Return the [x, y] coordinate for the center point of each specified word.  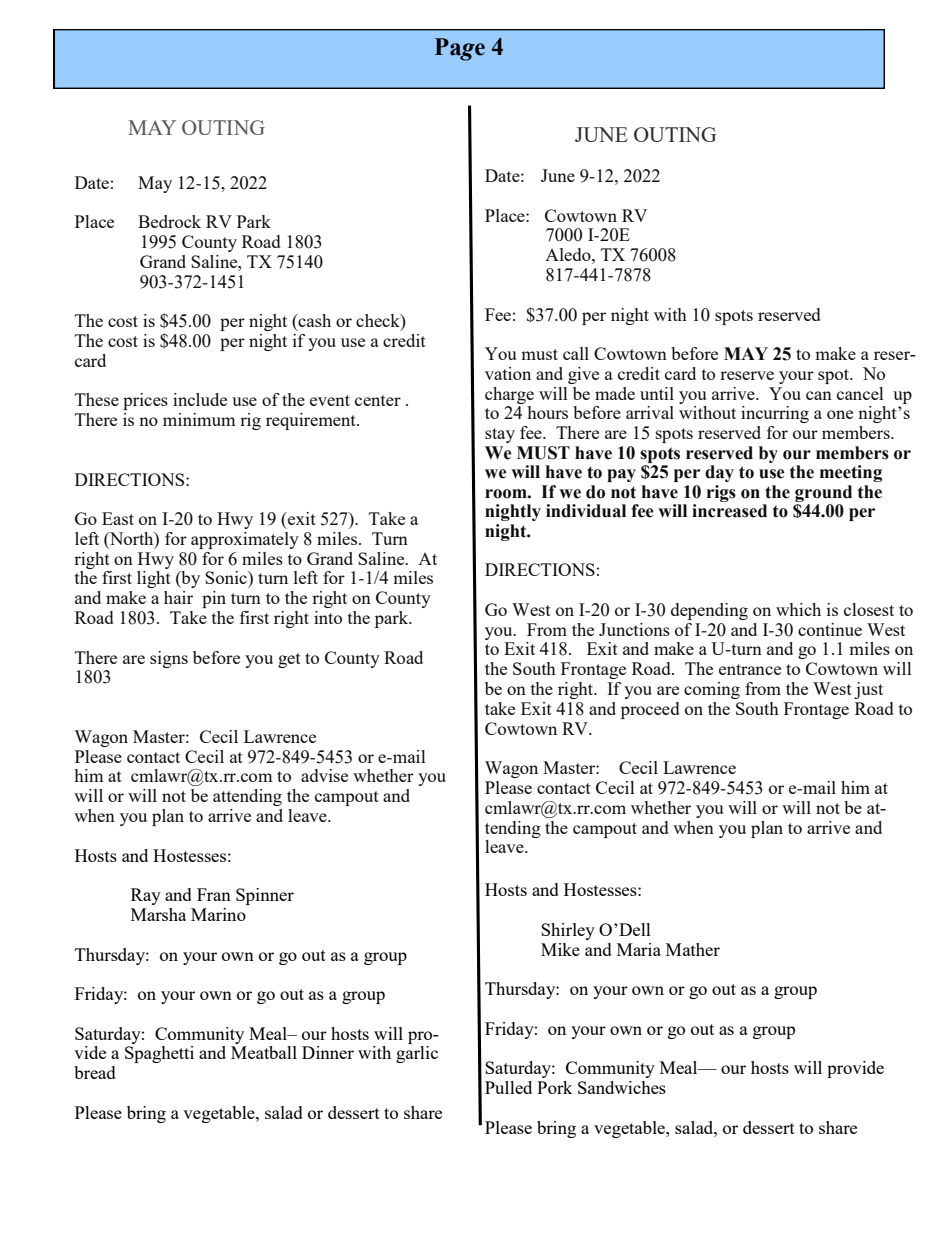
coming [712, 690]
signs [169, 659]
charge [509, 395]
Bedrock [169, 221]
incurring [775, 414]
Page [460, 49]
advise [324, 775]
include [200, 399]
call [576, 353]
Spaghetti [159, 1054]
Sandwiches [622, 1087]
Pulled [508, 1087]
